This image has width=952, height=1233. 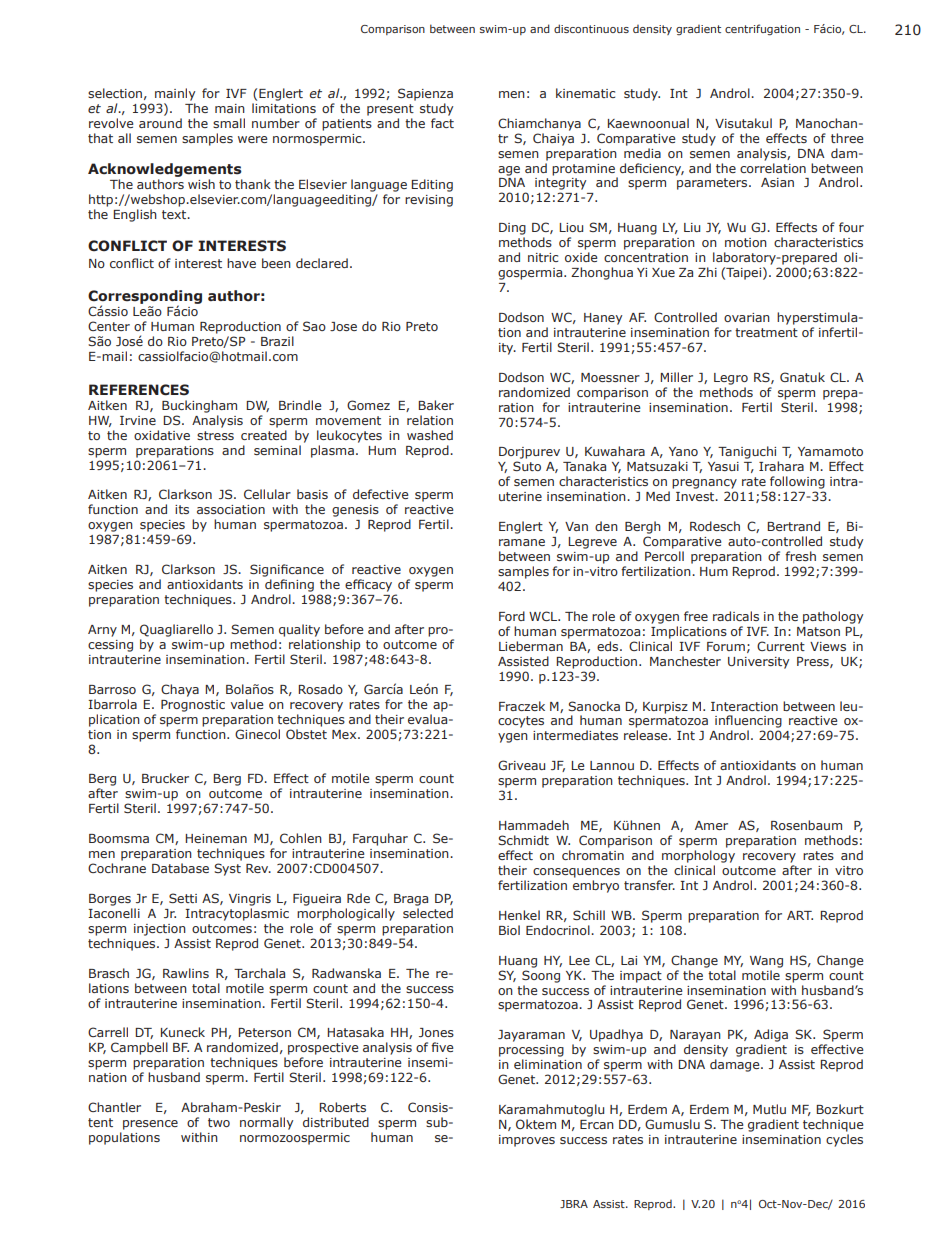 What do you see at coordinates (847, 138) in the image?
I see `three` at bounding box center [847, 138].
